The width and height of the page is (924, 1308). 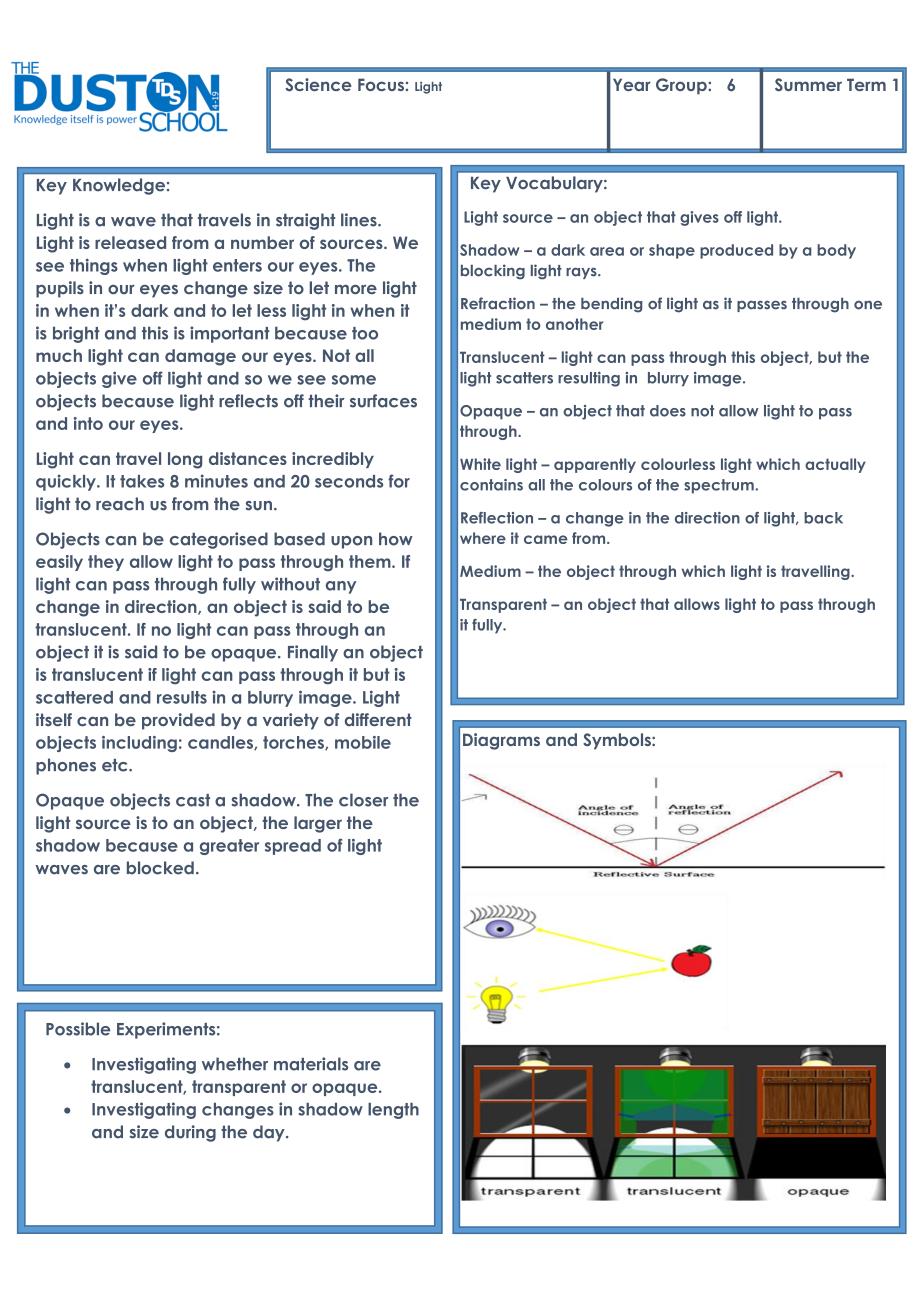 I want to click on Diagrams, so click(x=501, y=741).
